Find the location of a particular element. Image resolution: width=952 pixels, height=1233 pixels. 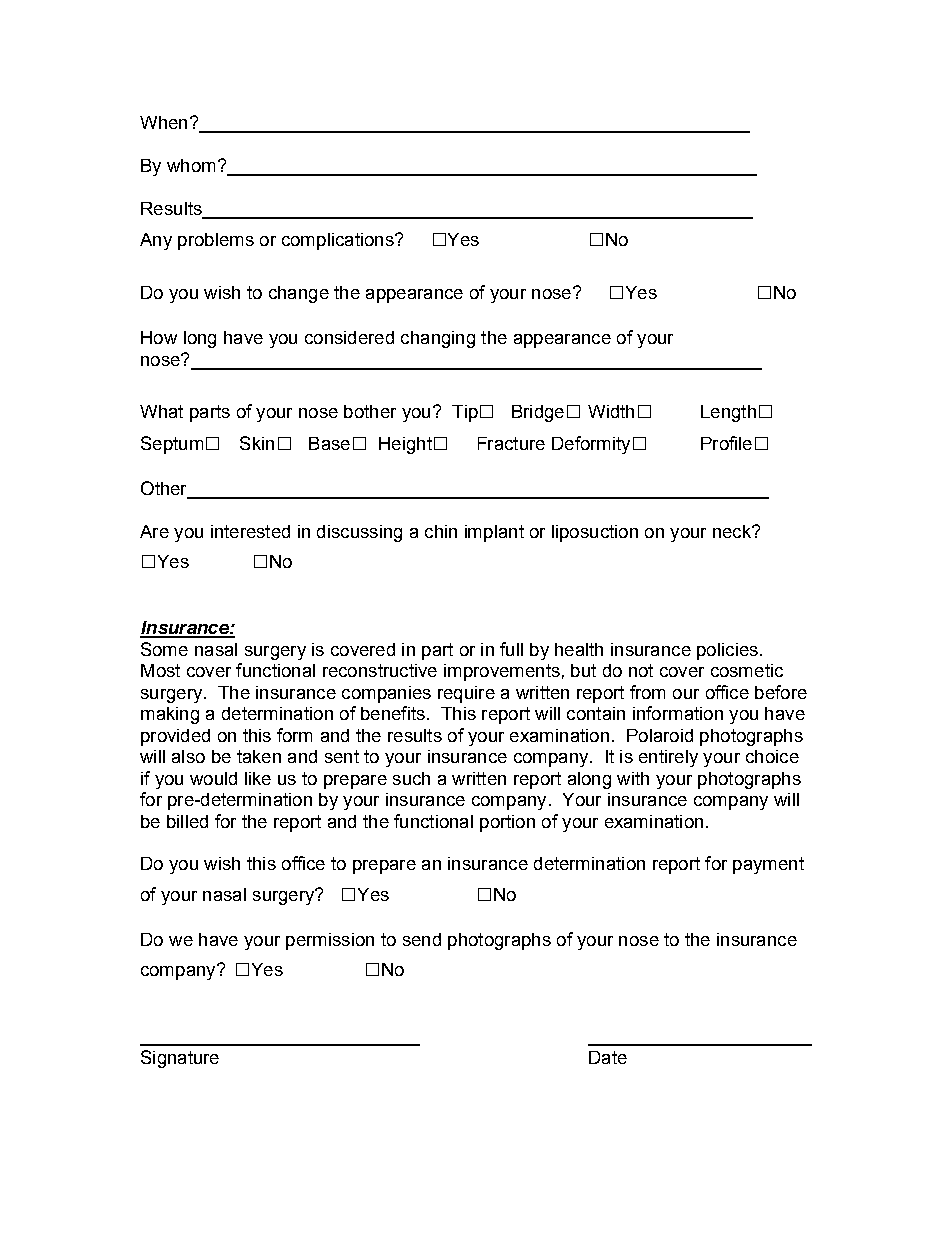

entirely is located at coordinates (668, 758).
